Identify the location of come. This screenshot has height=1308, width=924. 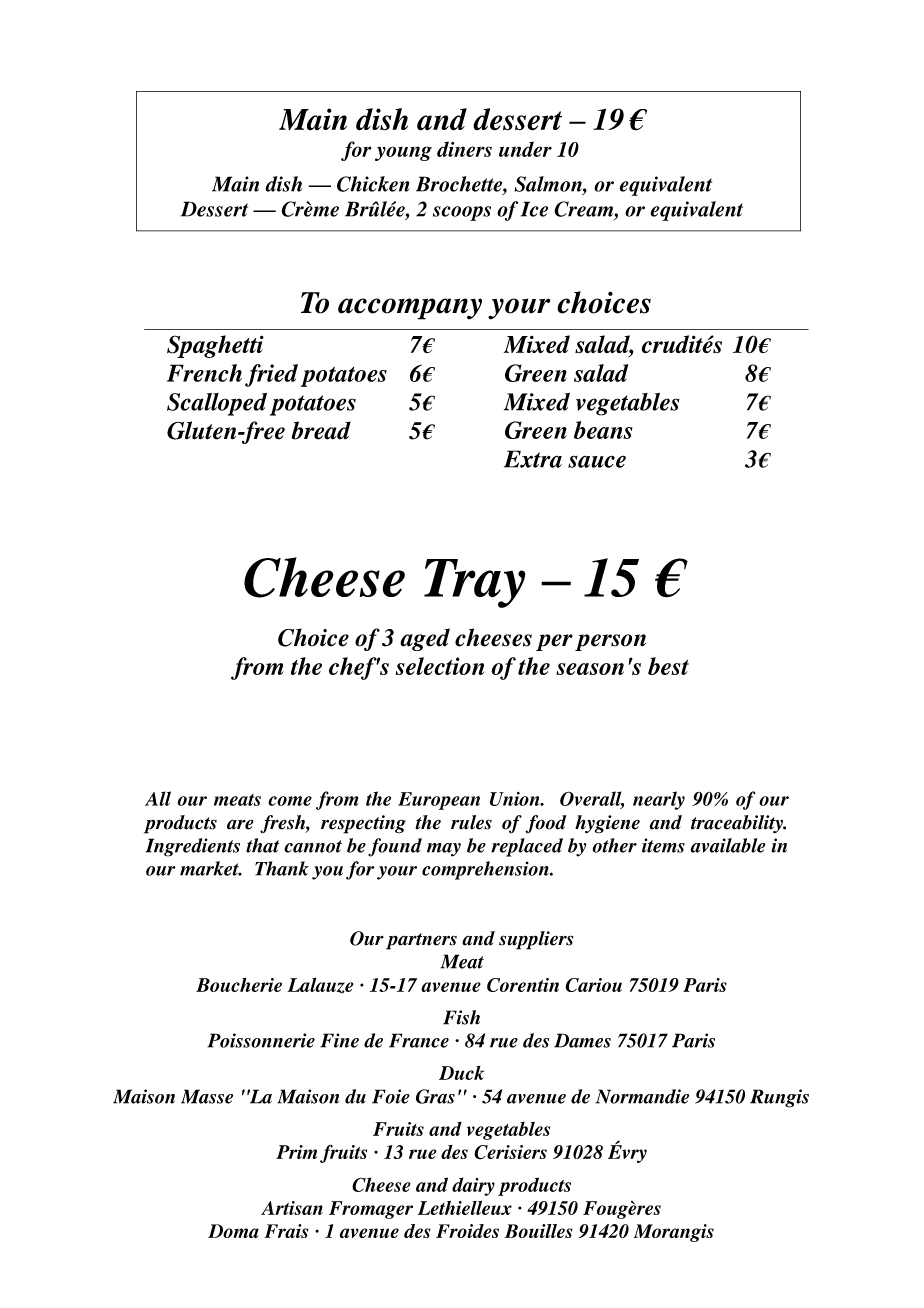
(290, 801).
